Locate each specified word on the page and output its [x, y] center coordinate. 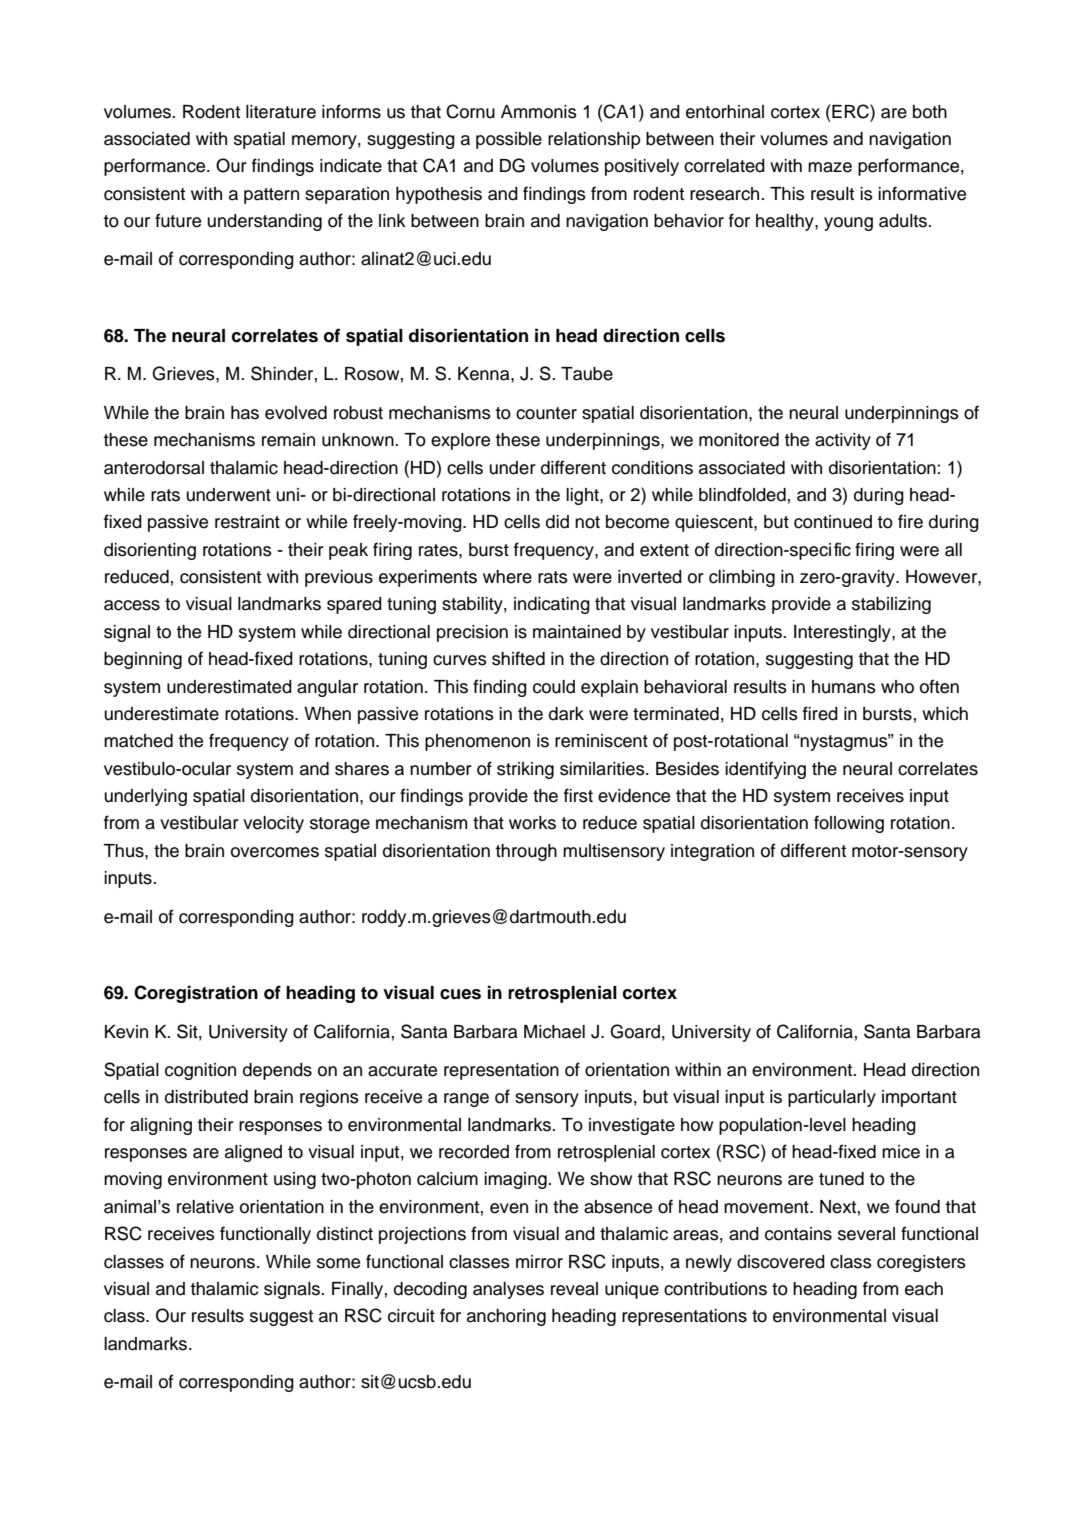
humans [844, 687]
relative [205, 1207]
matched [138, 741]
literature [281, 112]
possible [509, 140]
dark [566, 714]
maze [830, 167]
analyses [508, 1290]
